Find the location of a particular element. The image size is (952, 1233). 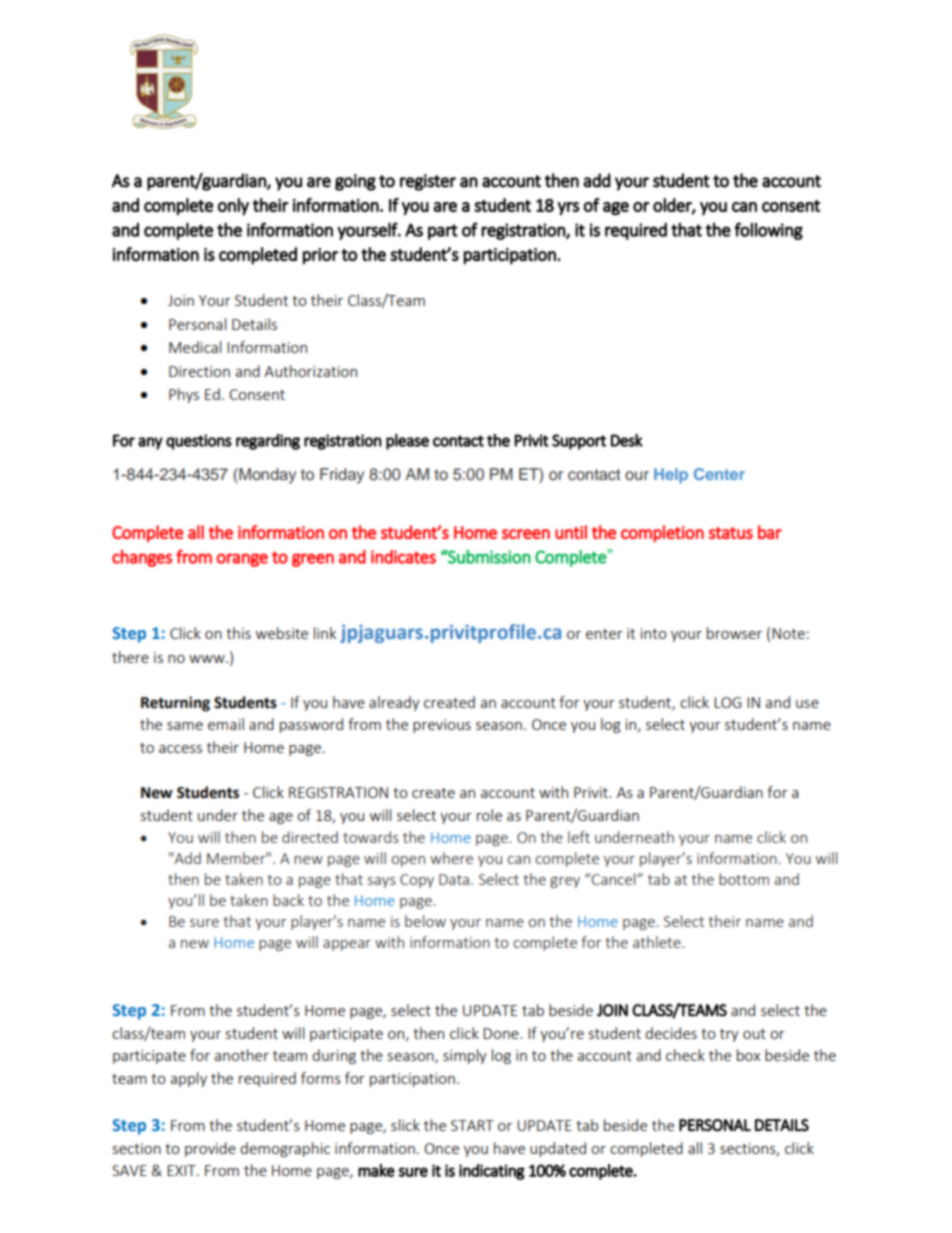

following is located at coordinates (768, 231).
